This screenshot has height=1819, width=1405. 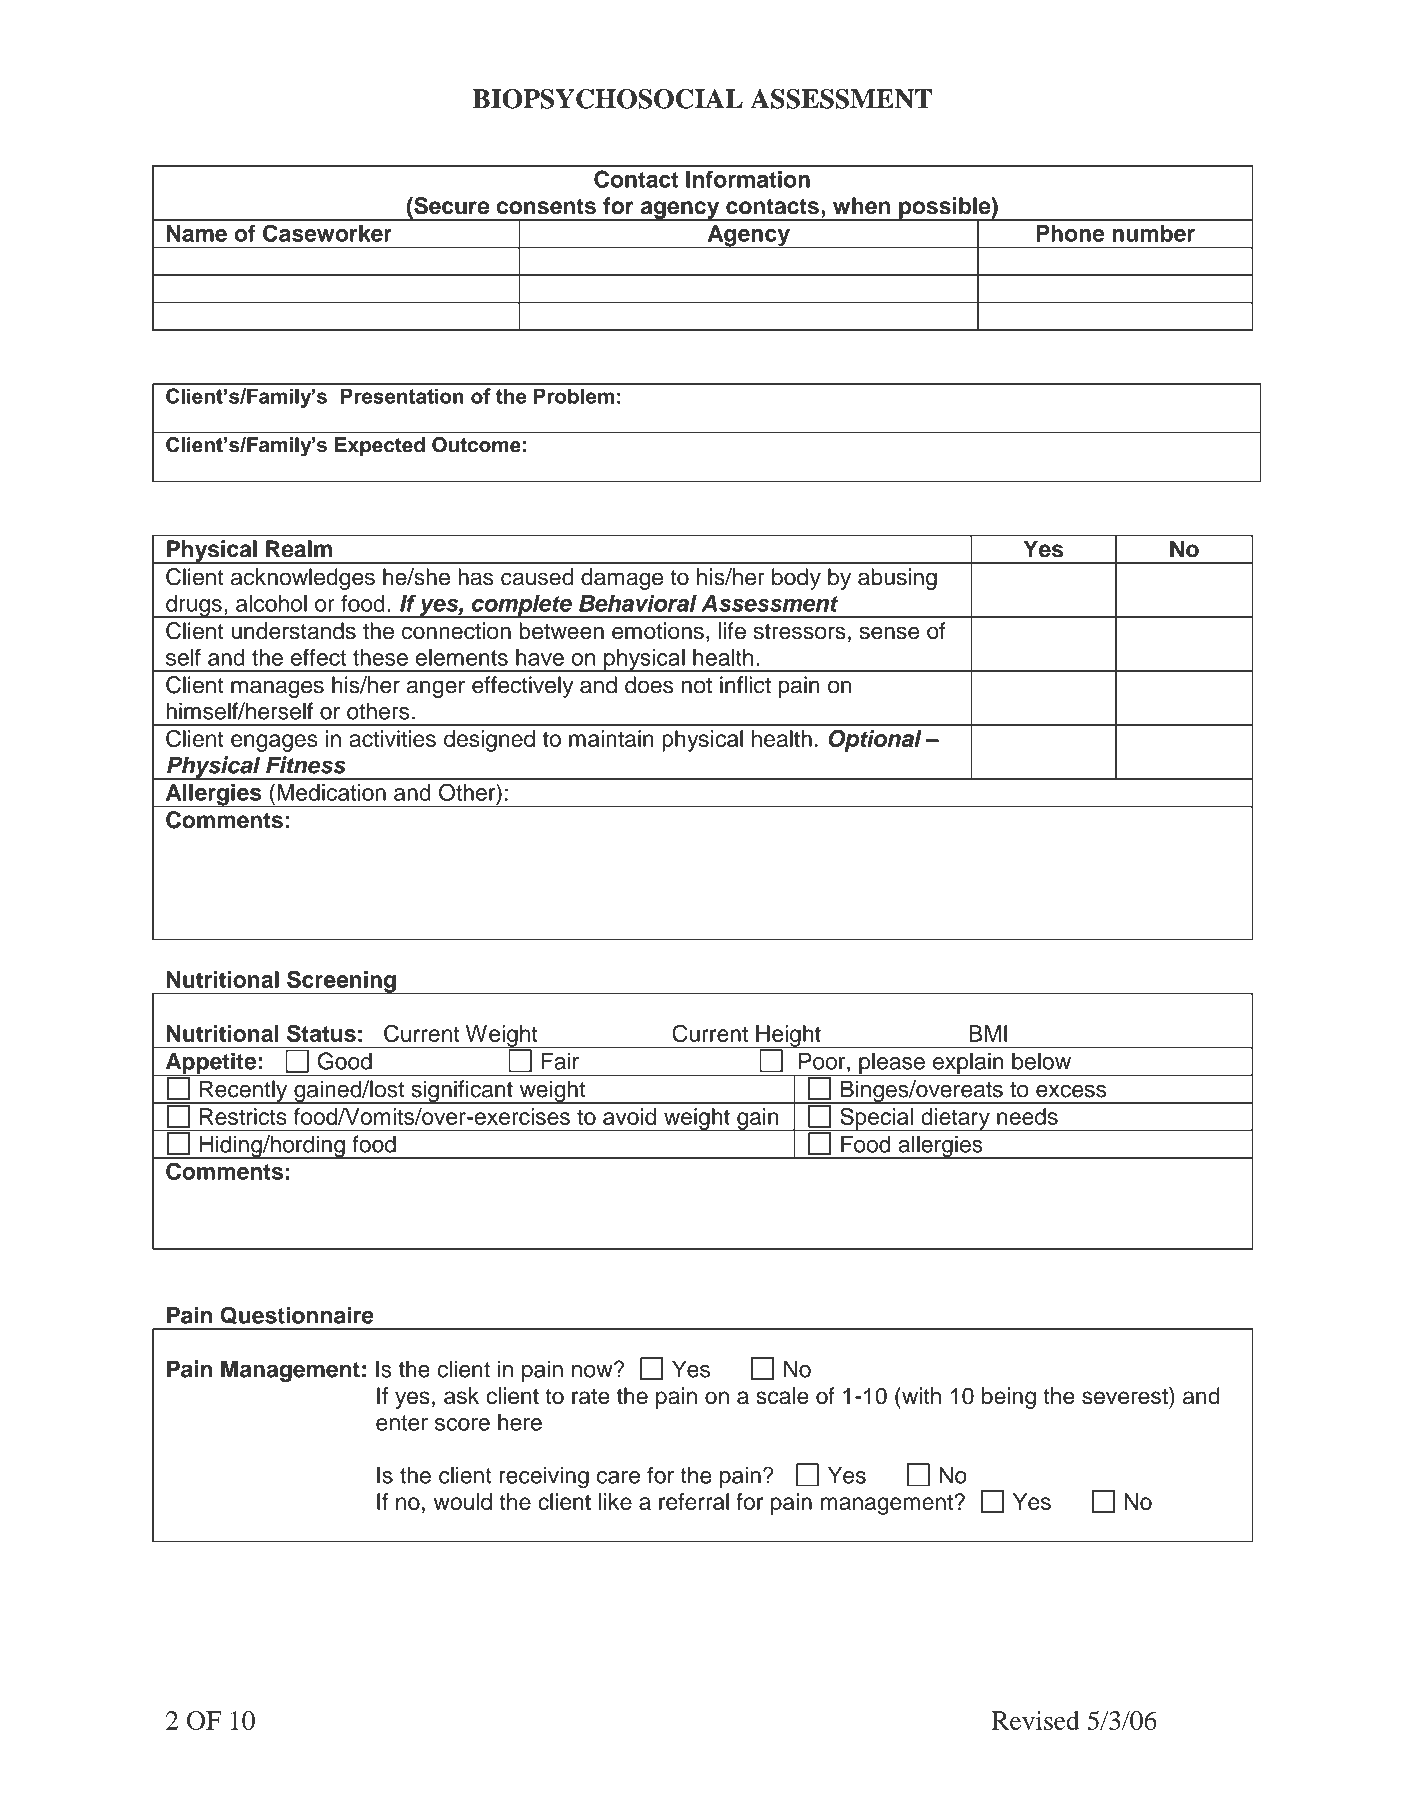 I want to click on would, so click(x=463, y=1501).
